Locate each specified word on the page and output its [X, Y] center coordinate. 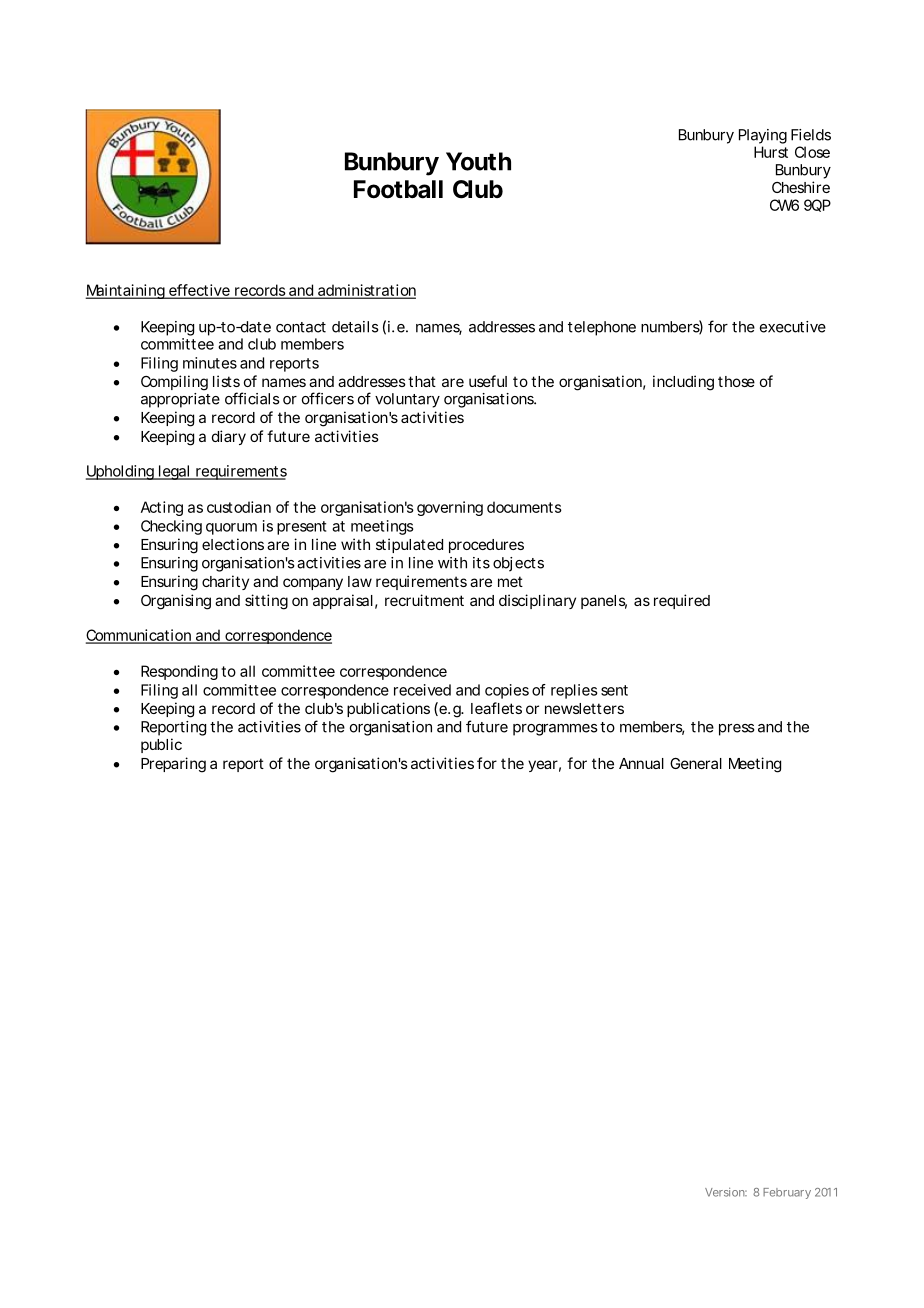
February [787, 1193]
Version [726, 1192]
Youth [478, 161]
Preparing [173, 765]
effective [199, 291]
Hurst [771, 152]
